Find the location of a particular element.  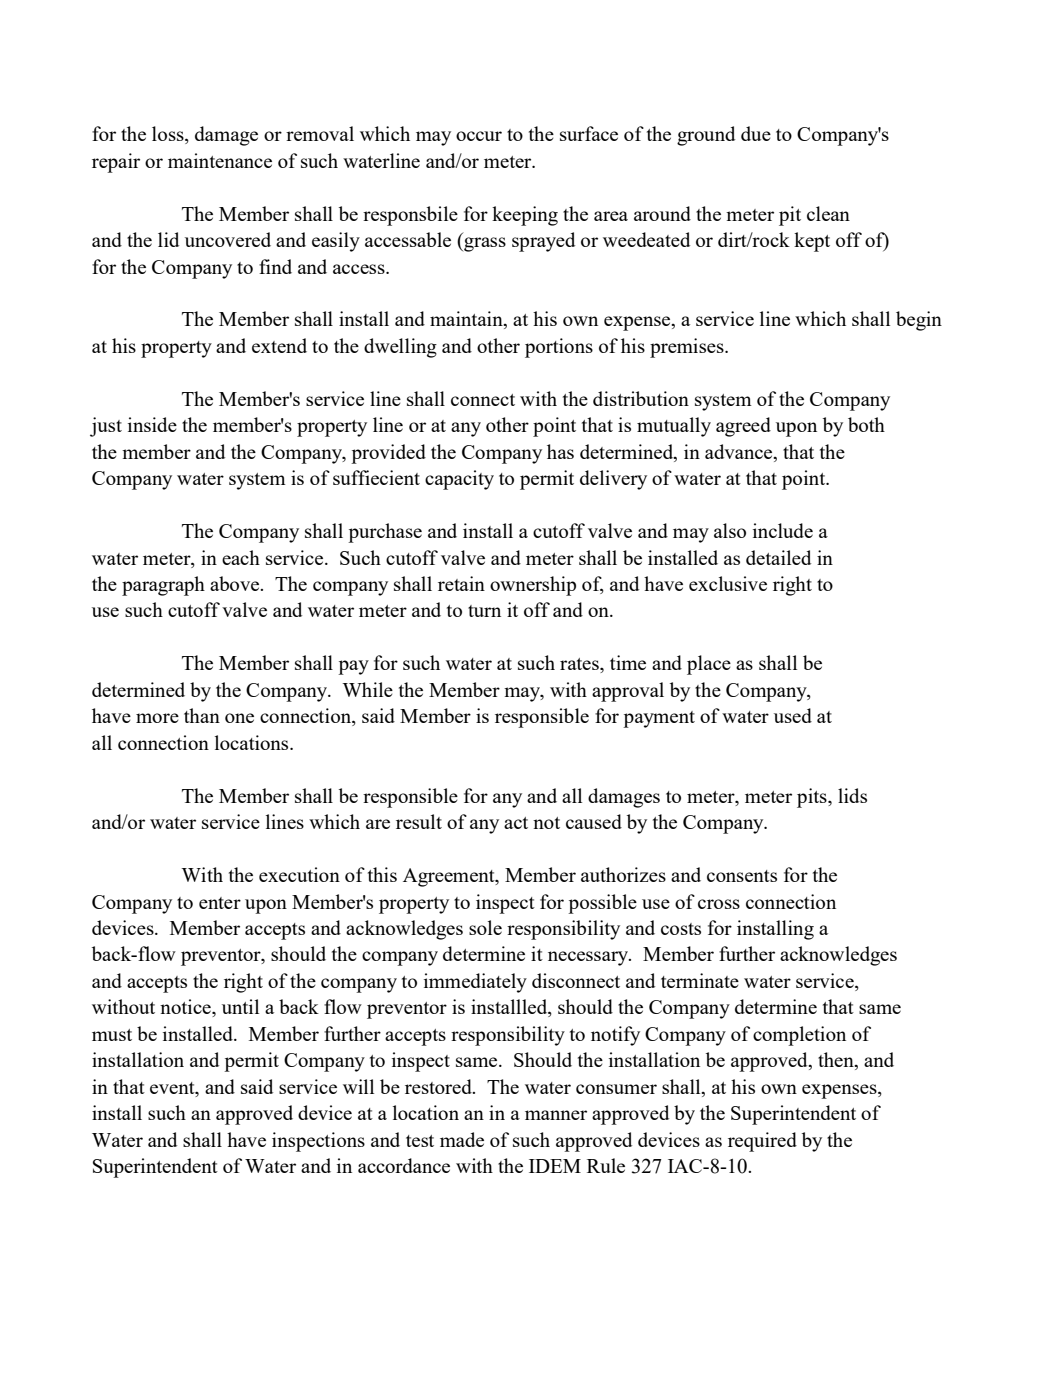

portions is located at coordinates (559, 348).
